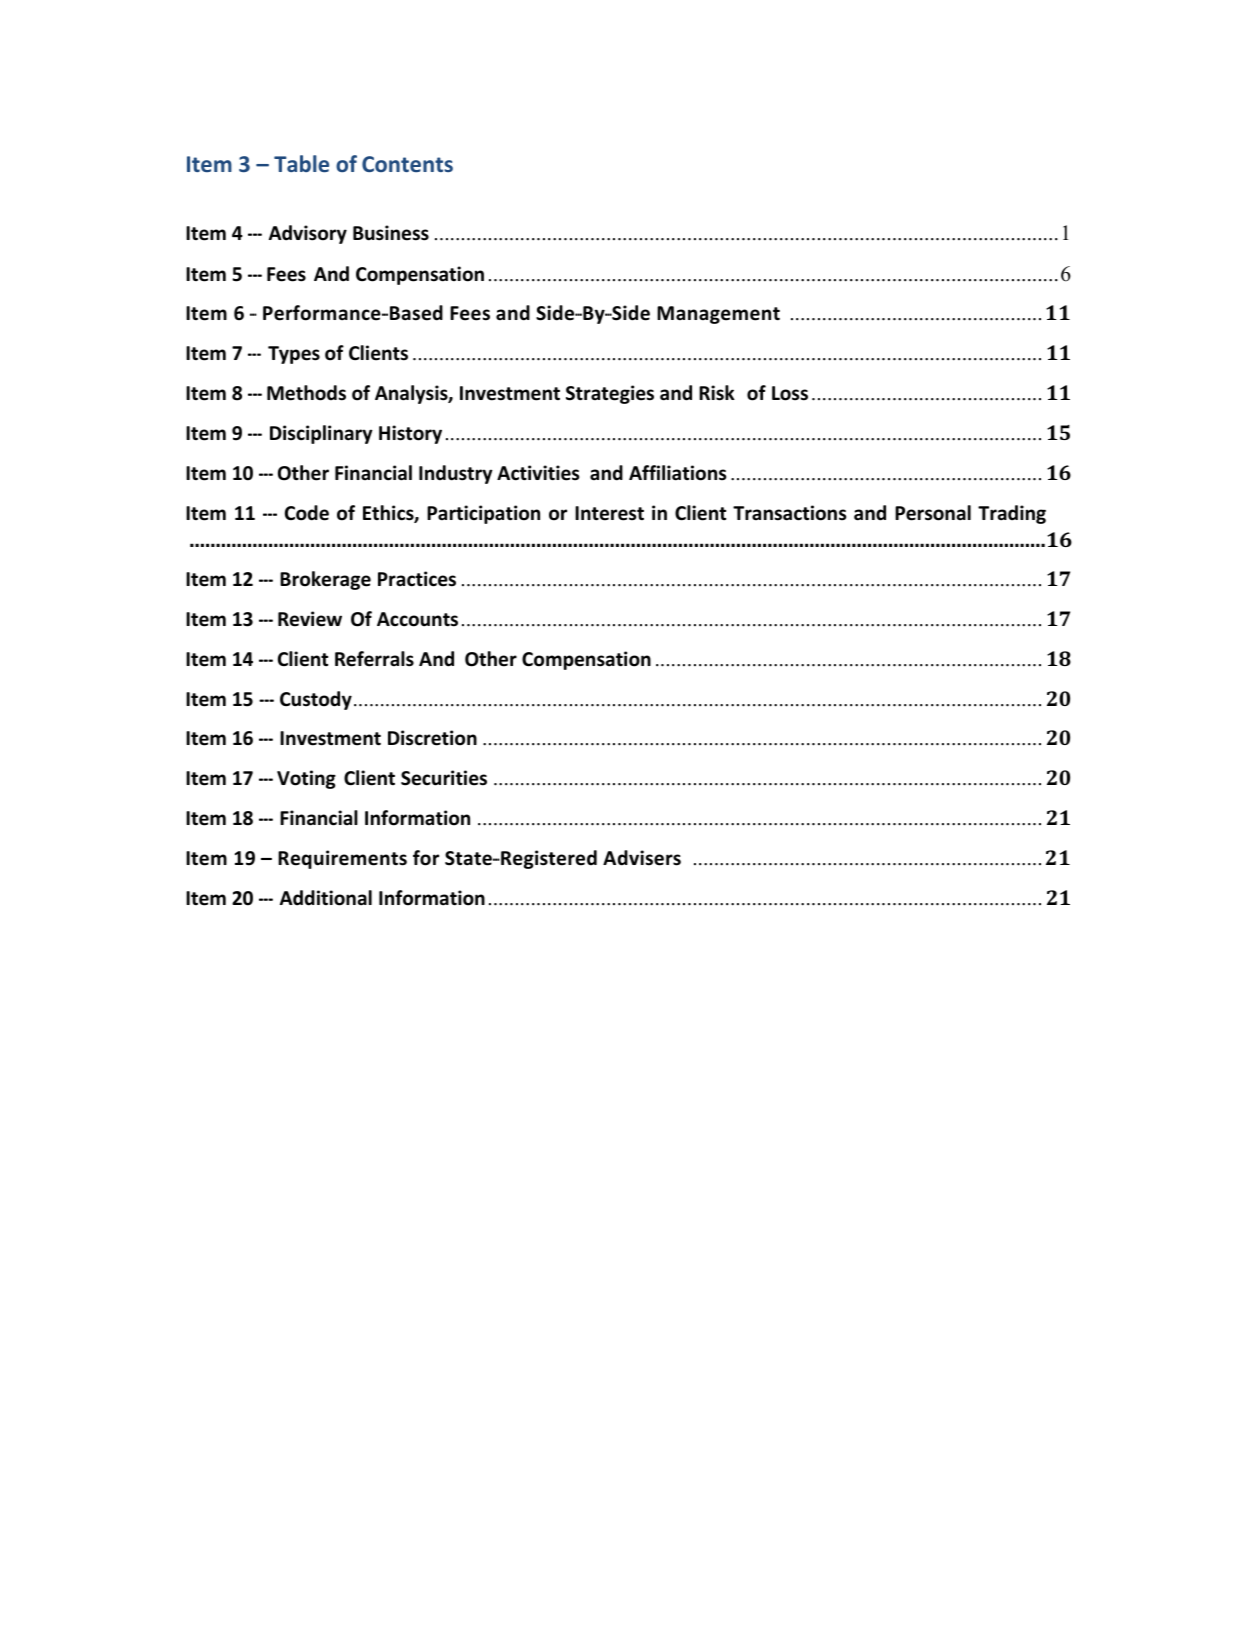 The height and width of the screenshot is (1627, 1257). What do you see at coordinates (307, 513) in the screenshot?
I see `Code` at bounding box center [307, 513].
